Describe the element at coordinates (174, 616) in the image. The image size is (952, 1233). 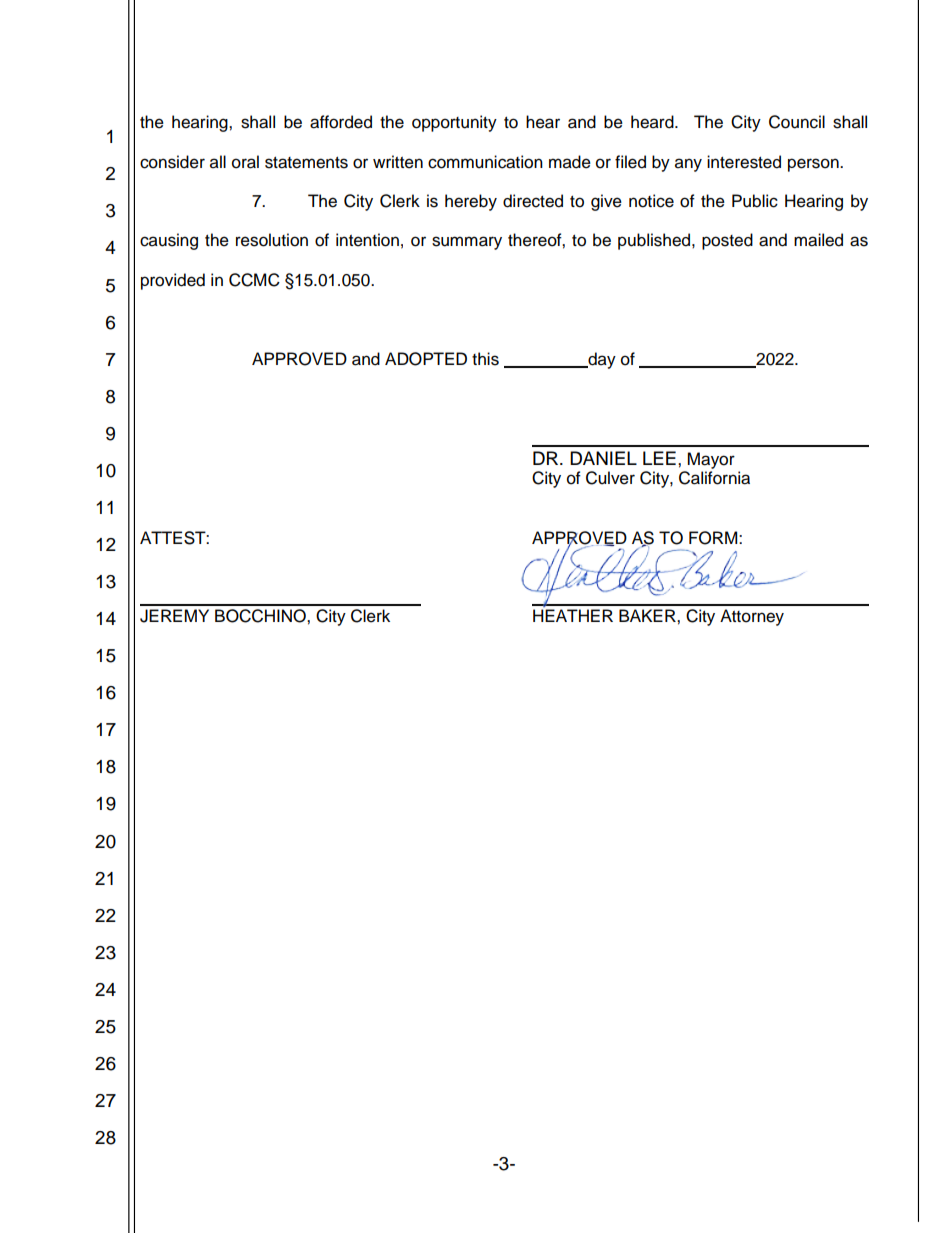
I see `JEREMY` at that location.
